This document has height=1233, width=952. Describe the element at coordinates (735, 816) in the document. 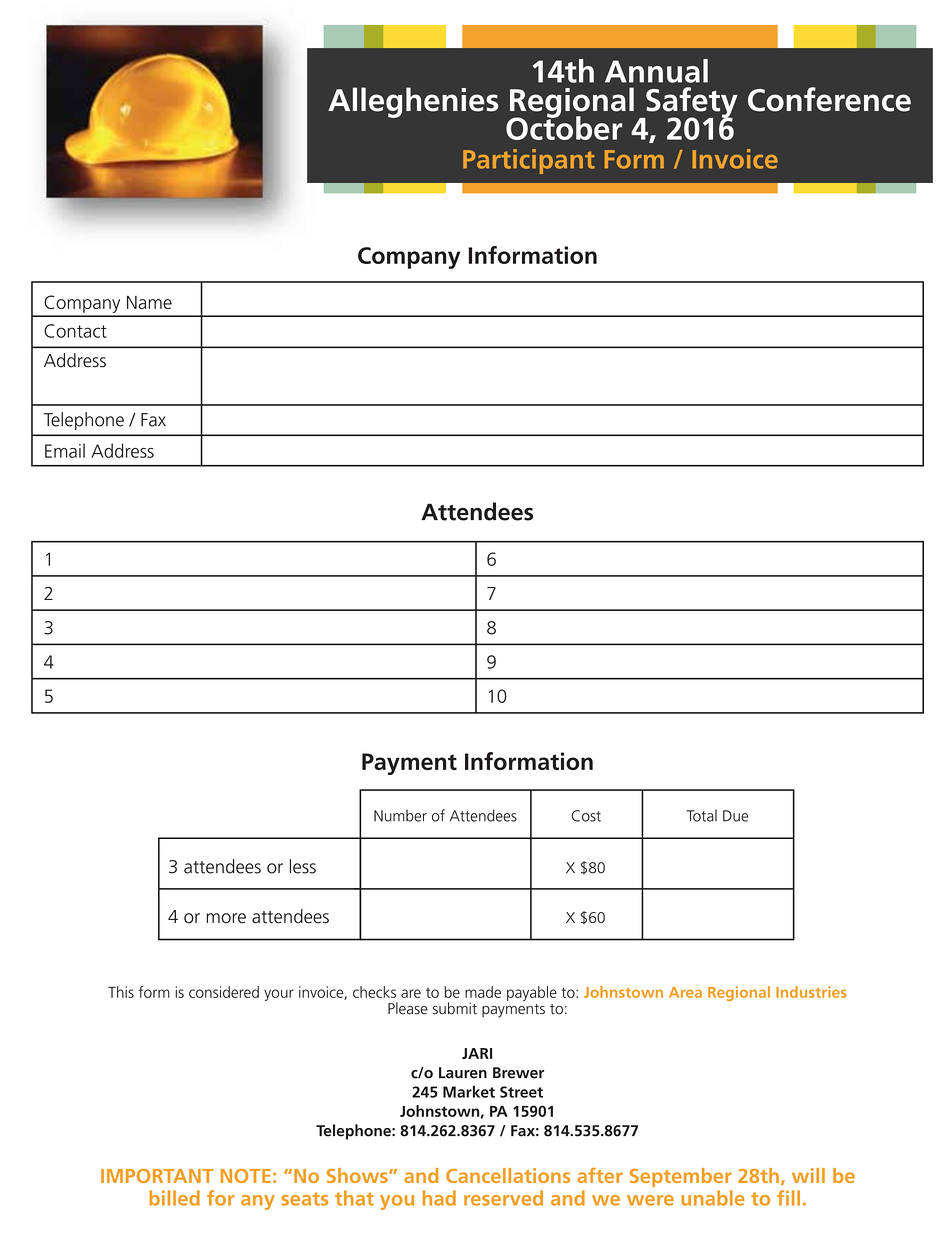

I see `Due` at that location.
